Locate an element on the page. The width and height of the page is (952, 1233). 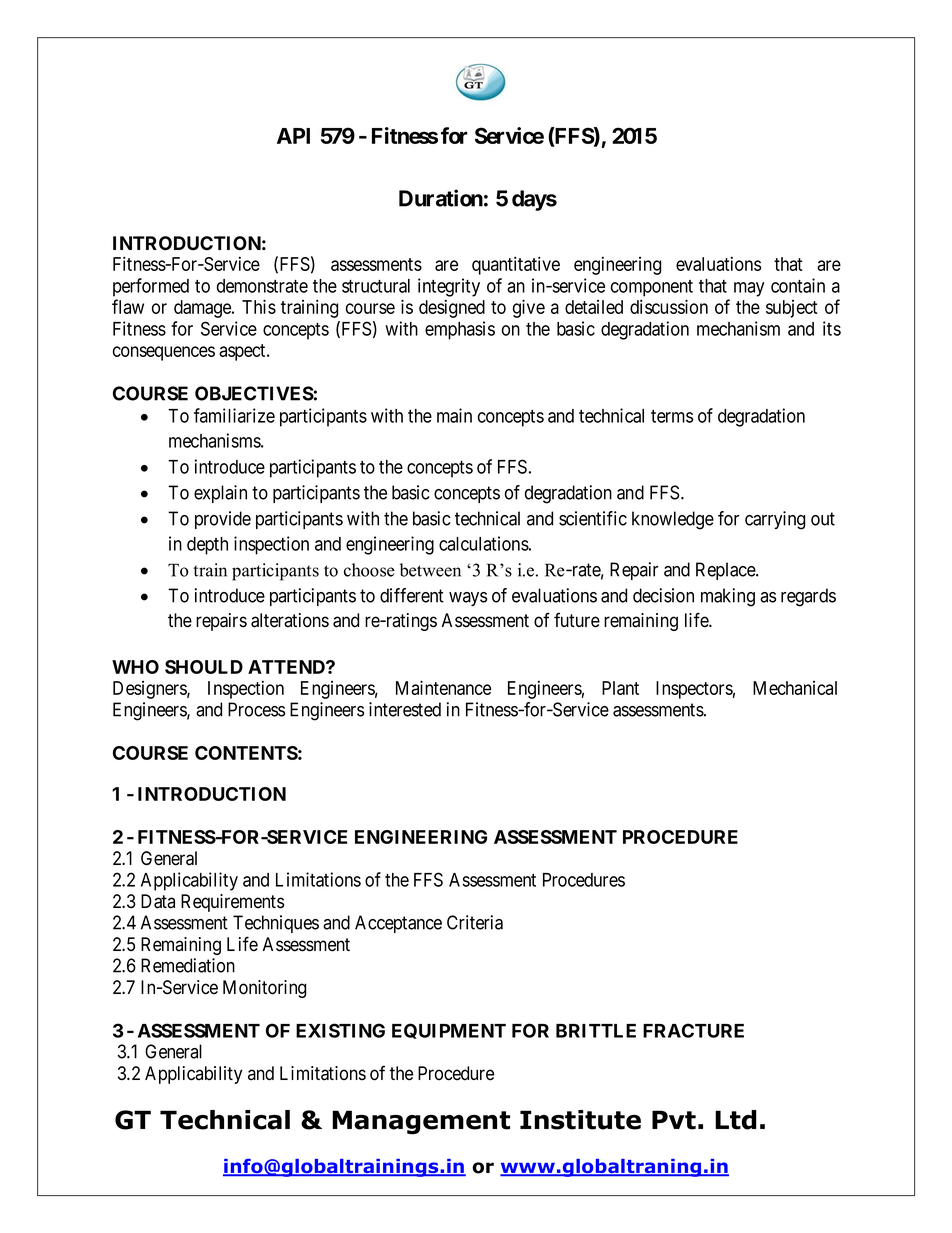
EXISTING is located at coordinates (340, 1030).
